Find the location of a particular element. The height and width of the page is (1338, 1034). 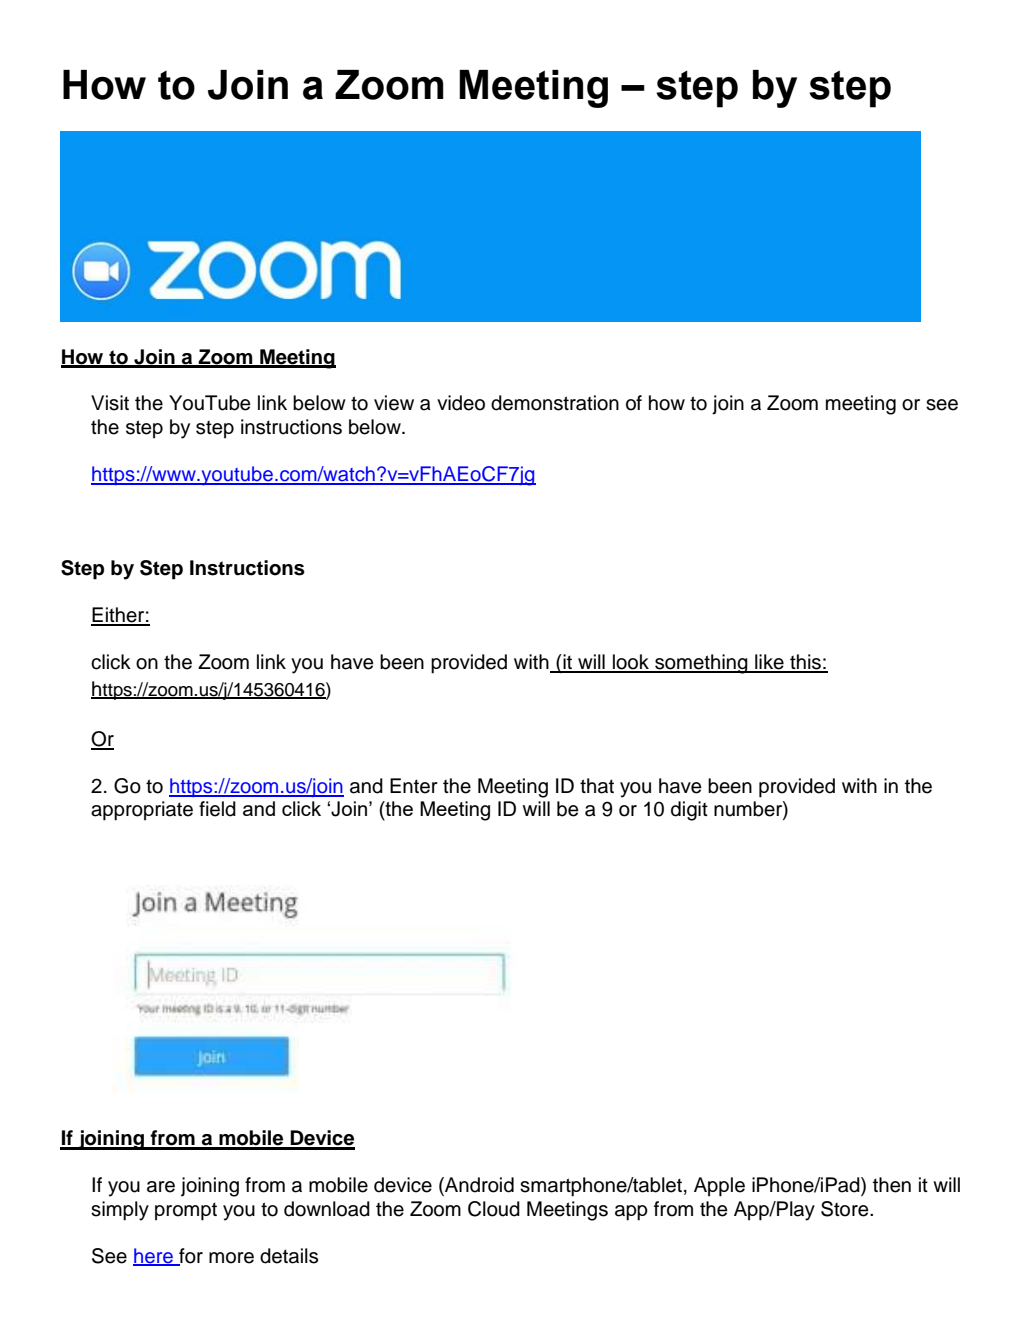

Android is located at coordinates (478, 1186).
